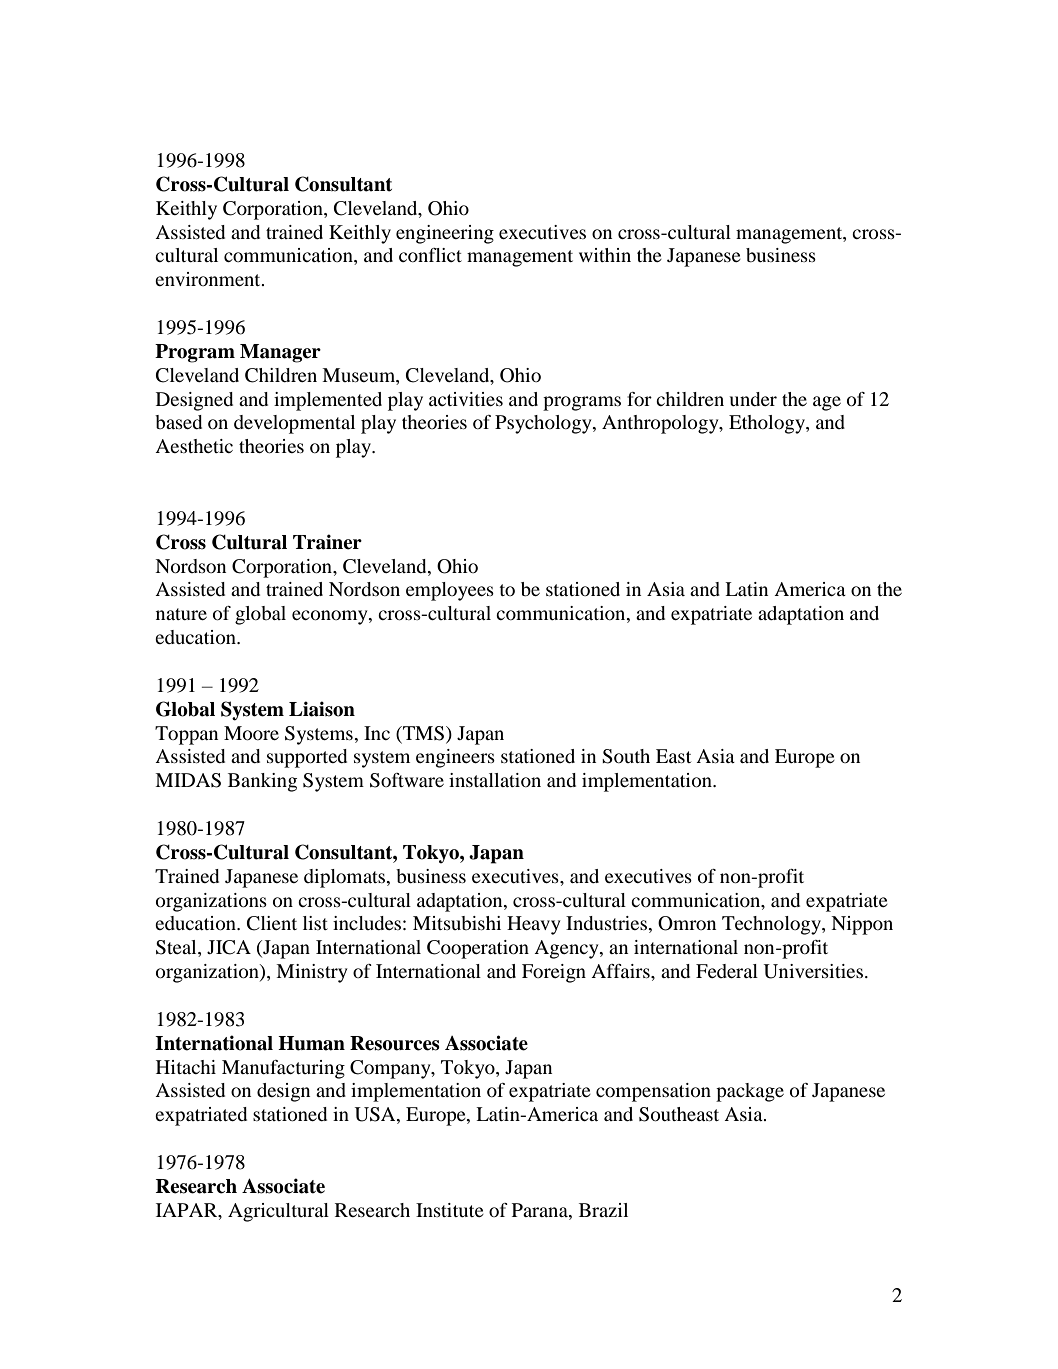  Describe the element at coordinates (450, 591) in the page. I see `employees` at that location.
